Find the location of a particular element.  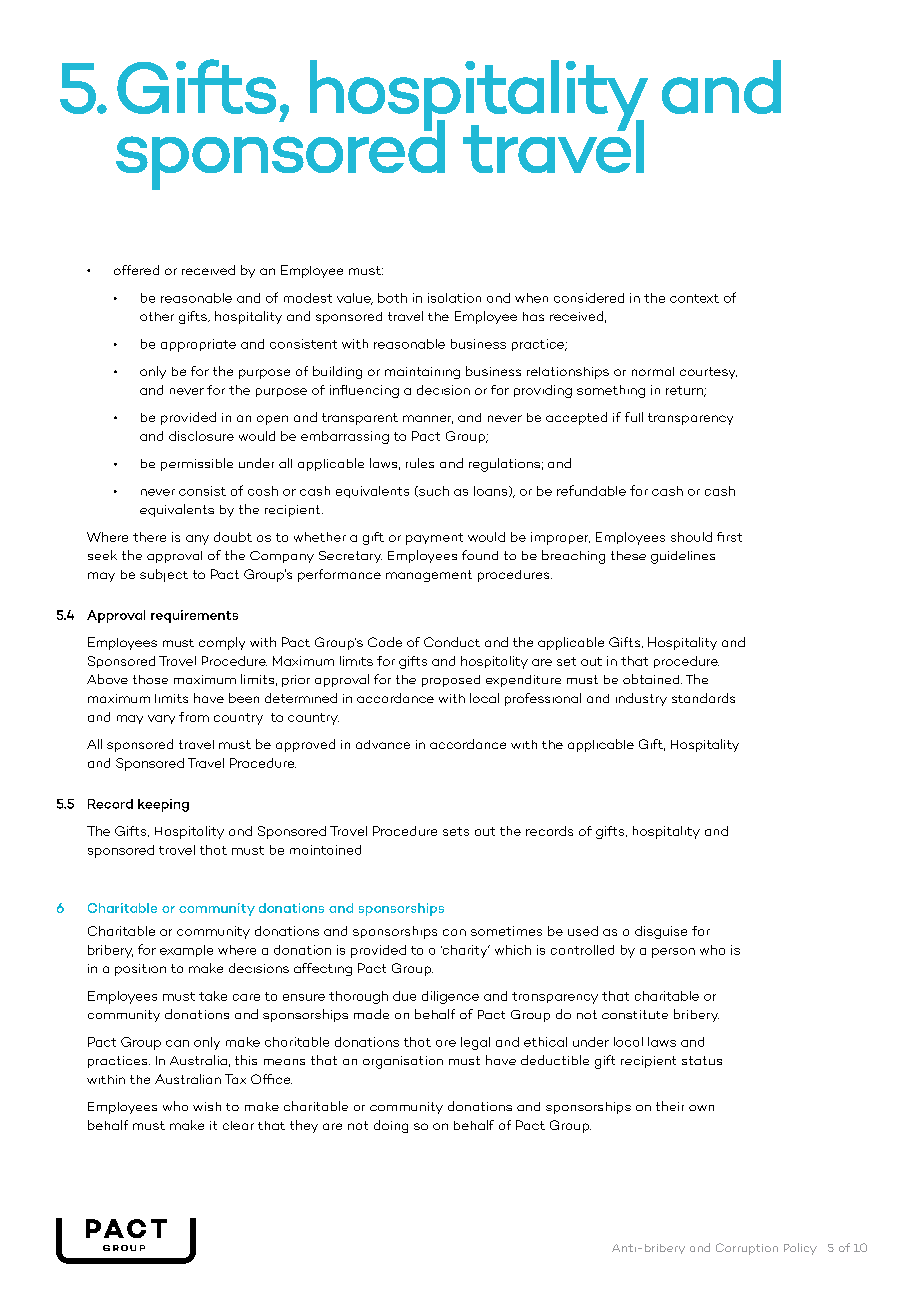

such is located at coordinates (433, 491).
